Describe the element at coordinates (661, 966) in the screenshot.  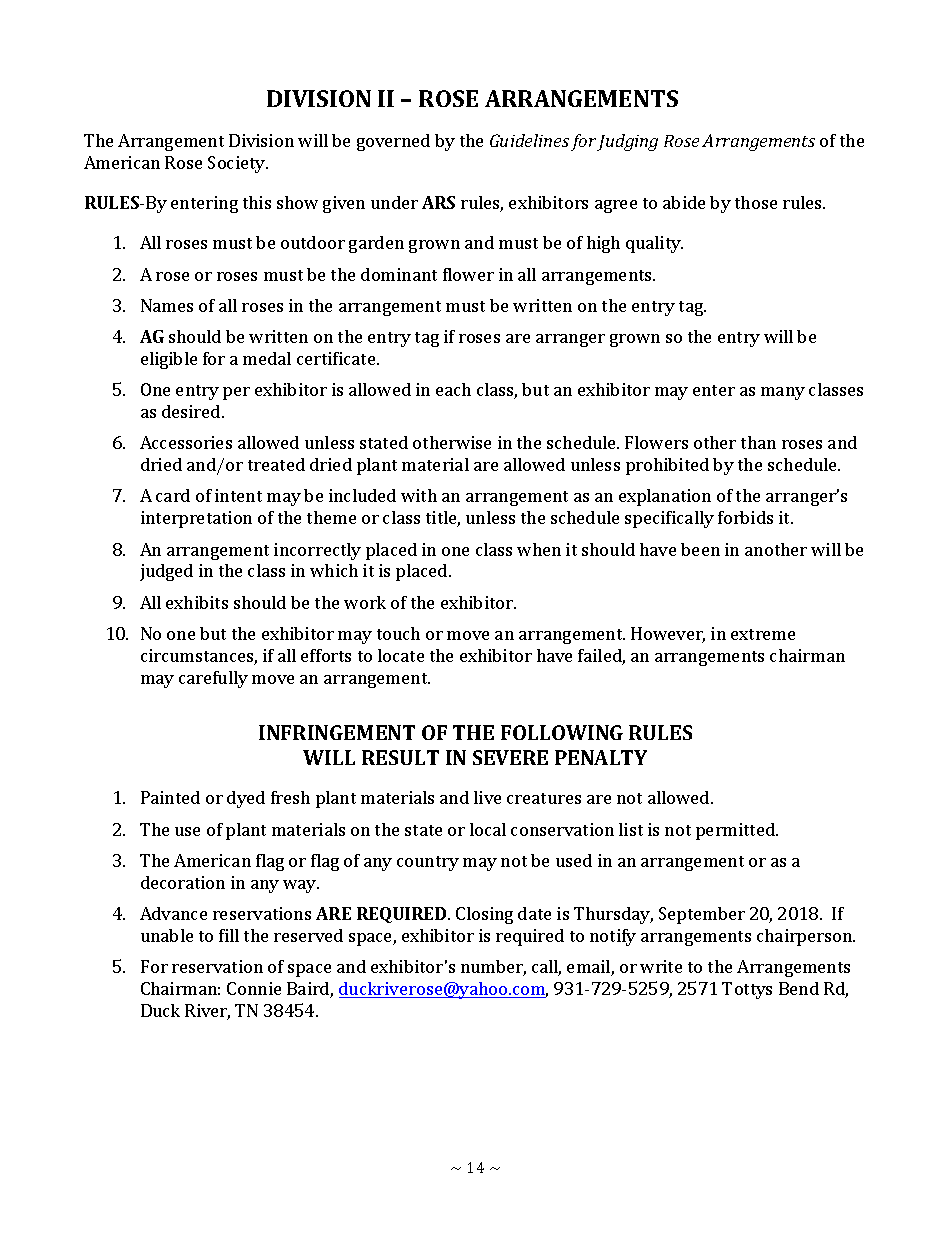
I see `write` at that location.
